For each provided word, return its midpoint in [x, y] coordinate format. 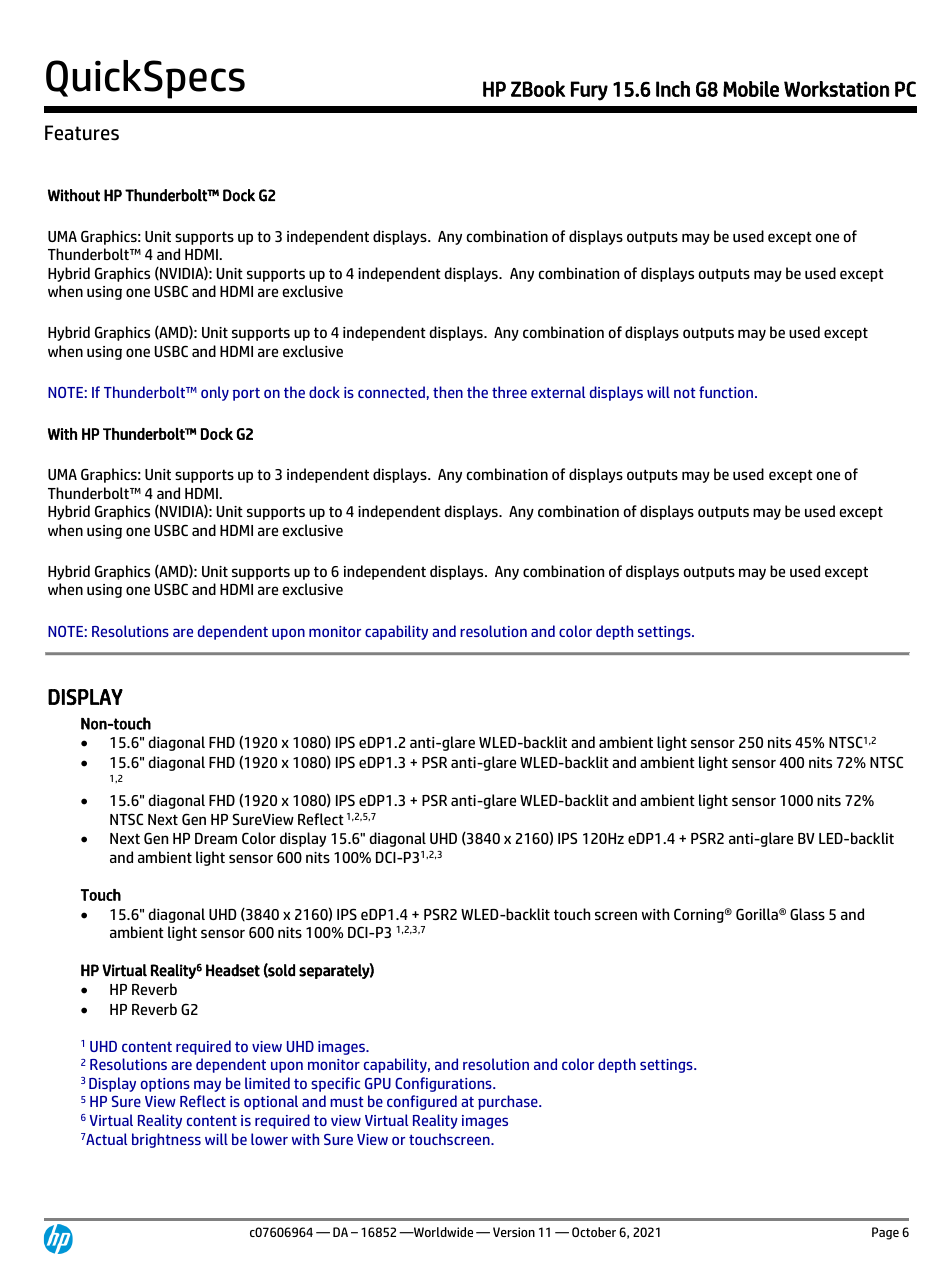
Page [885, 1233]
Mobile [751, 89]
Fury [589, 91]
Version [514, 1232]
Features [82, 133]
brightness [166, 1140]
